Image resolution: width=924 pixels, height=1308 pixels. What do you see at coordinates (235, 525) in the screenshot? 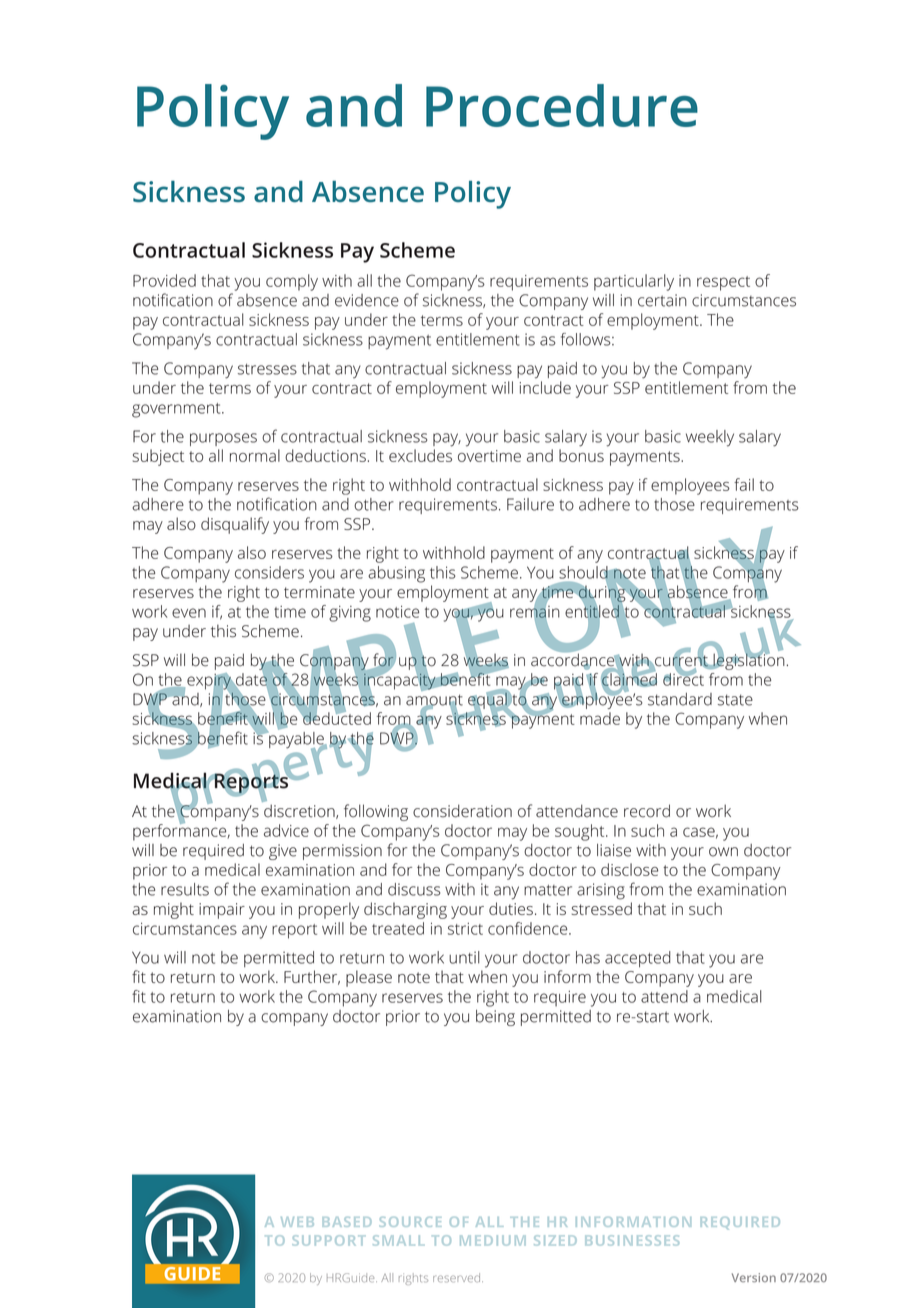
I see `disqualify` at bounding box center [235, 525].
